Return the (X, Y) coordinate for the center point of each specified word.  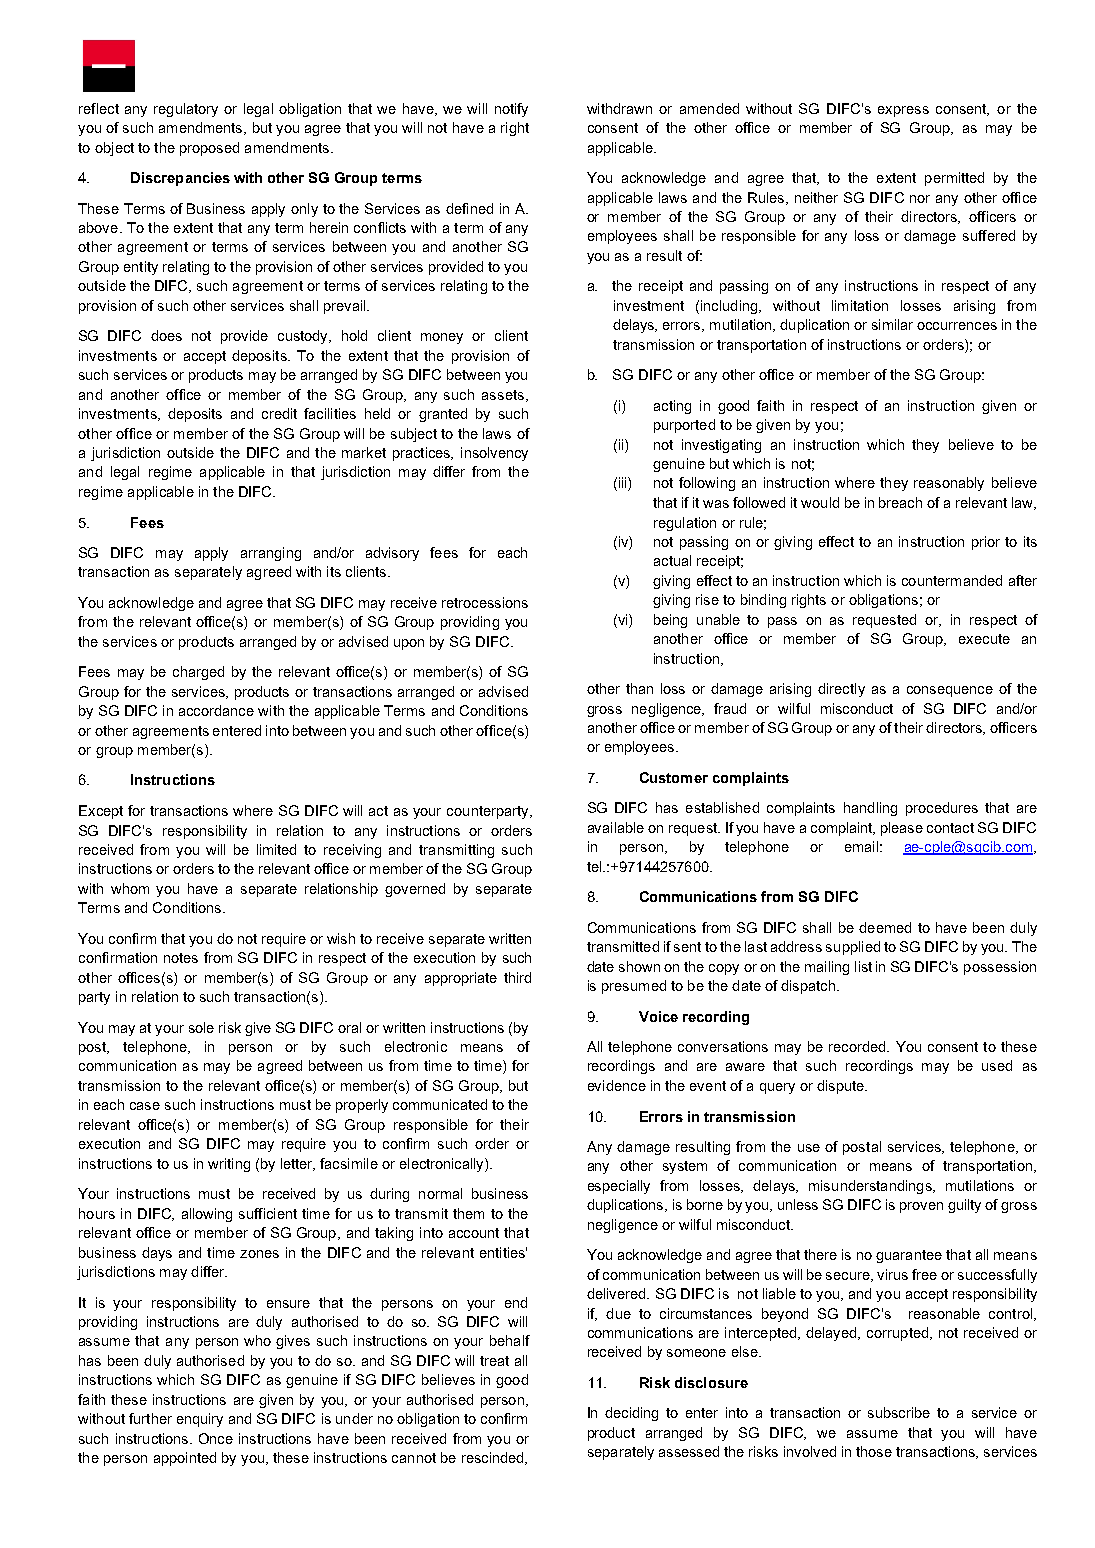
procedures (942, 809)
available (616, 827)
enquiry (200, 1420)
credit (279, 413)
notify (511, 110)
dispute (841, 1087)
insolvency (494, 454)
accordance (216, 710)
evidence (617, 1085)
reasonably (949, 484)
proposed (209, 149)
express (903, 111)
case (145, 1106)
